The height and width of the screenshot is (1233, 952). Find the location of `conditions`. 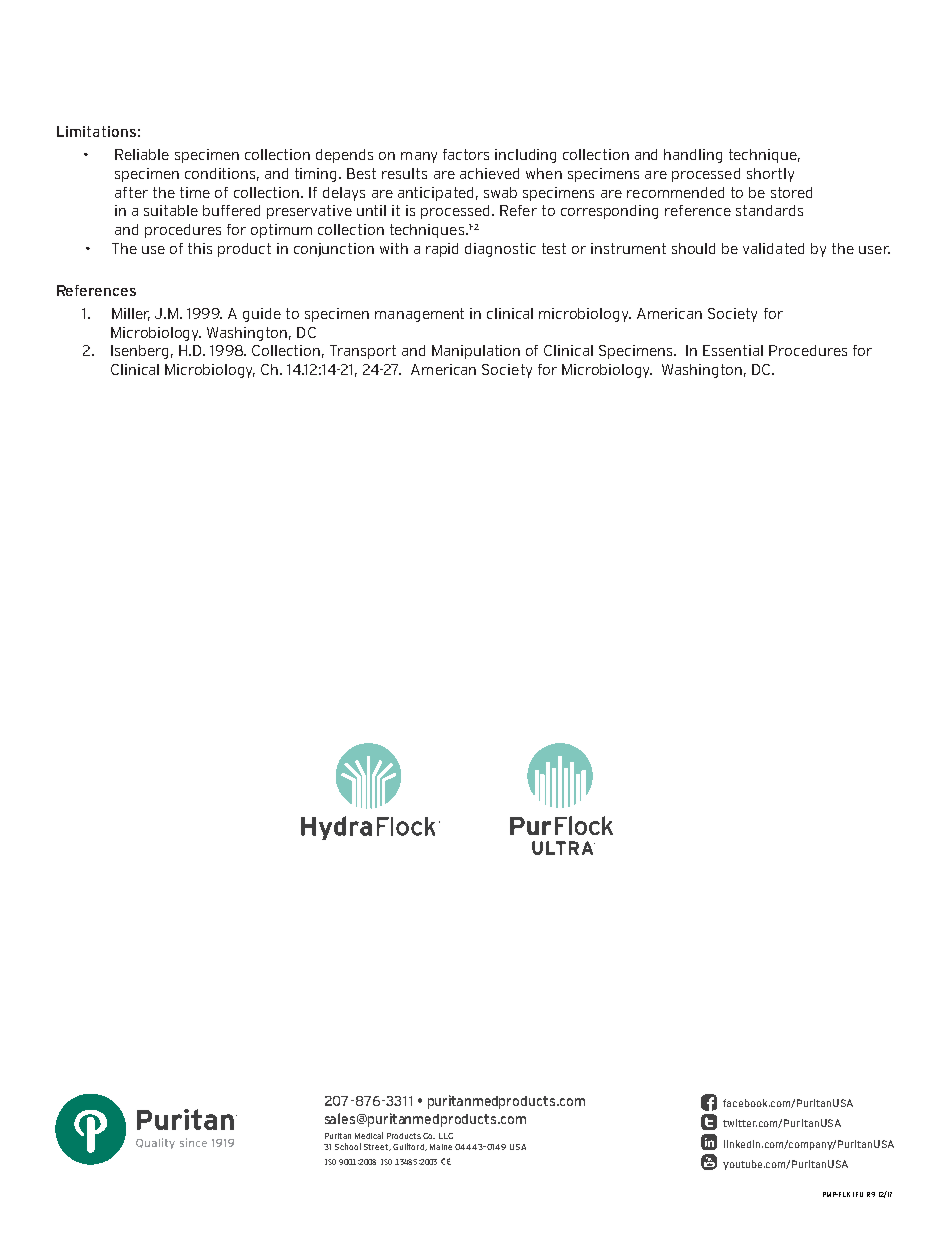

conditions is located at coordinates (222, 174).
